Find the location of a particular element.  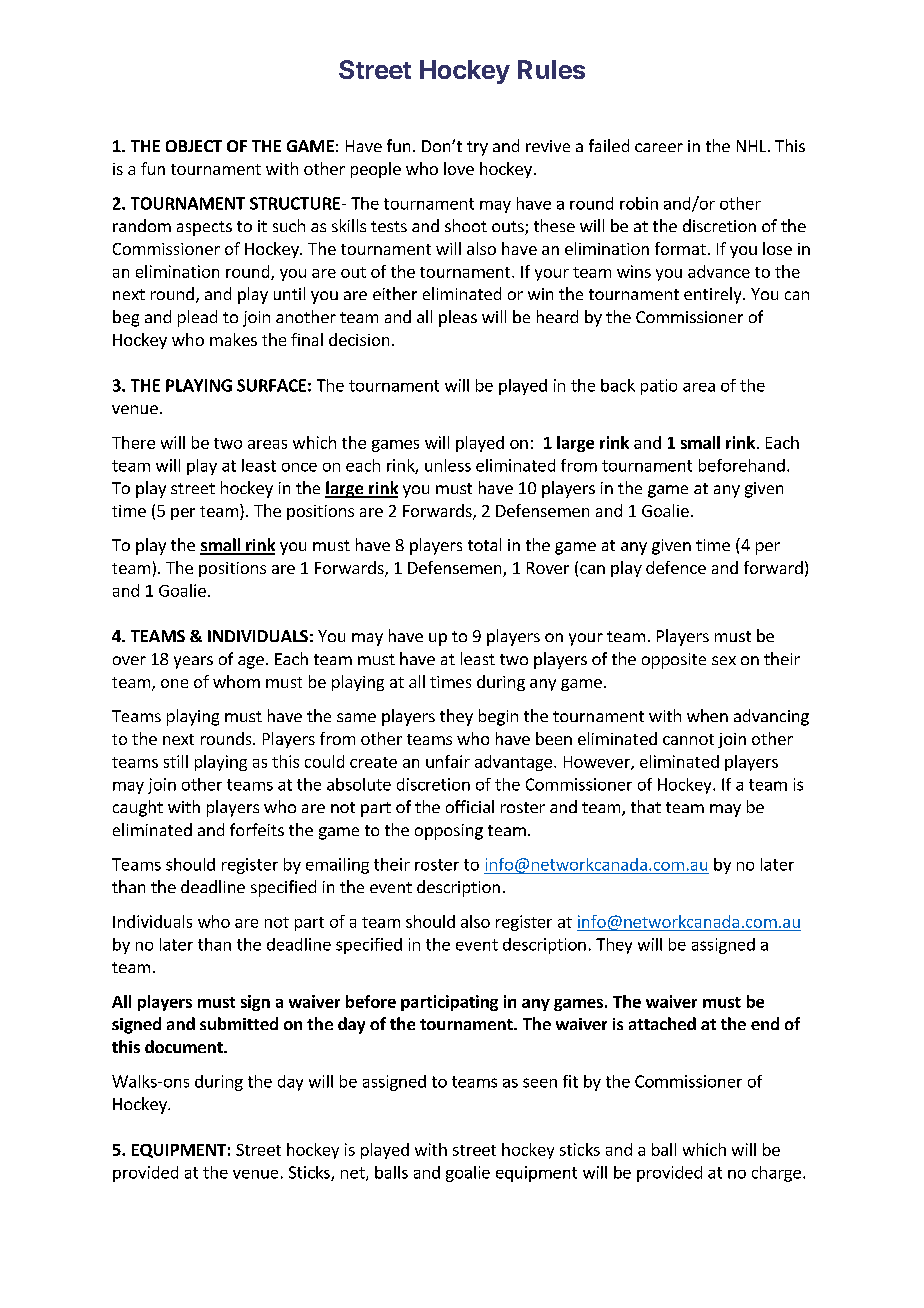

There is located at coordinates (133, 442).
